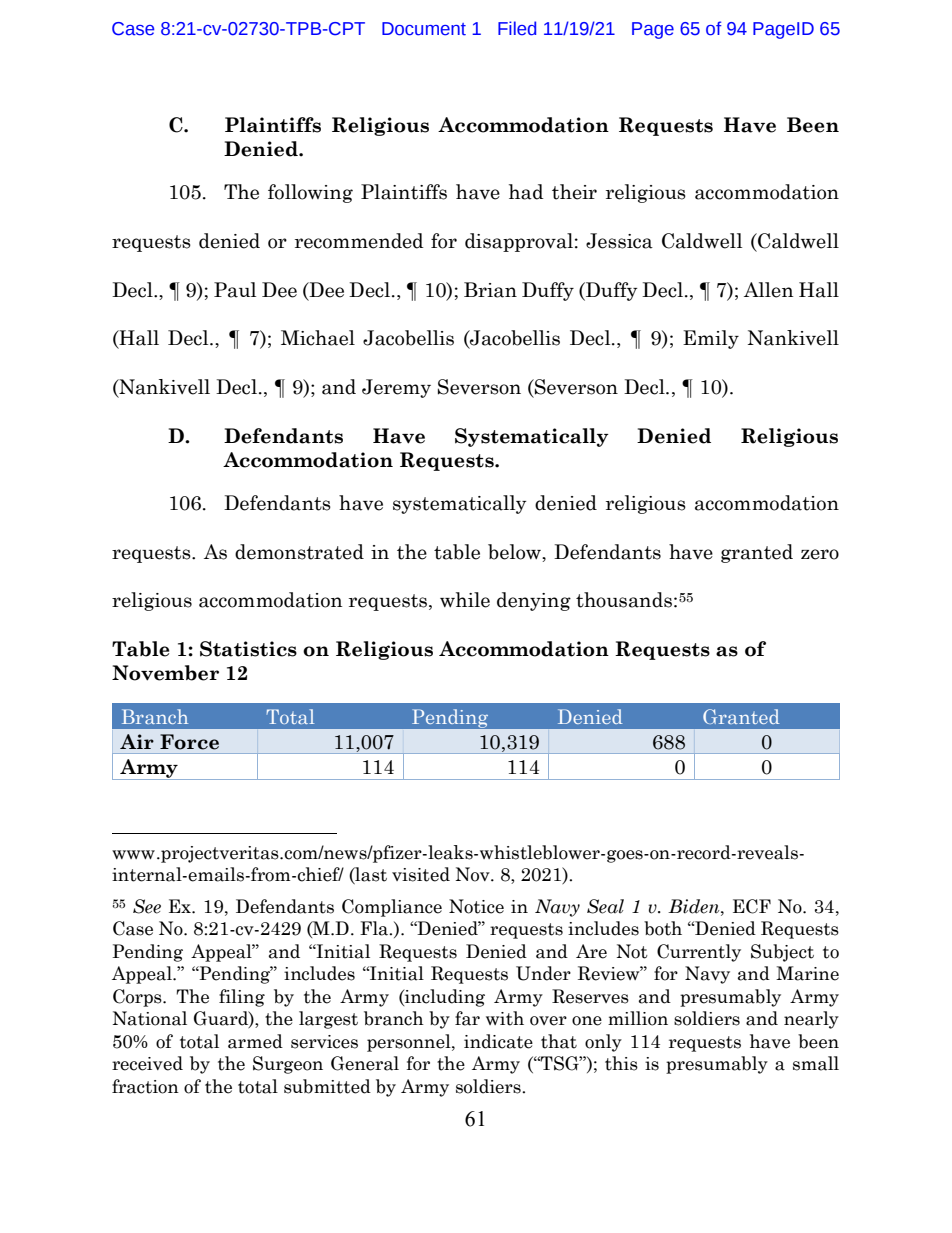  What do you see at coordinates (752, 906) in the image?
I see `ECF` at bounding box center [752, 906].
